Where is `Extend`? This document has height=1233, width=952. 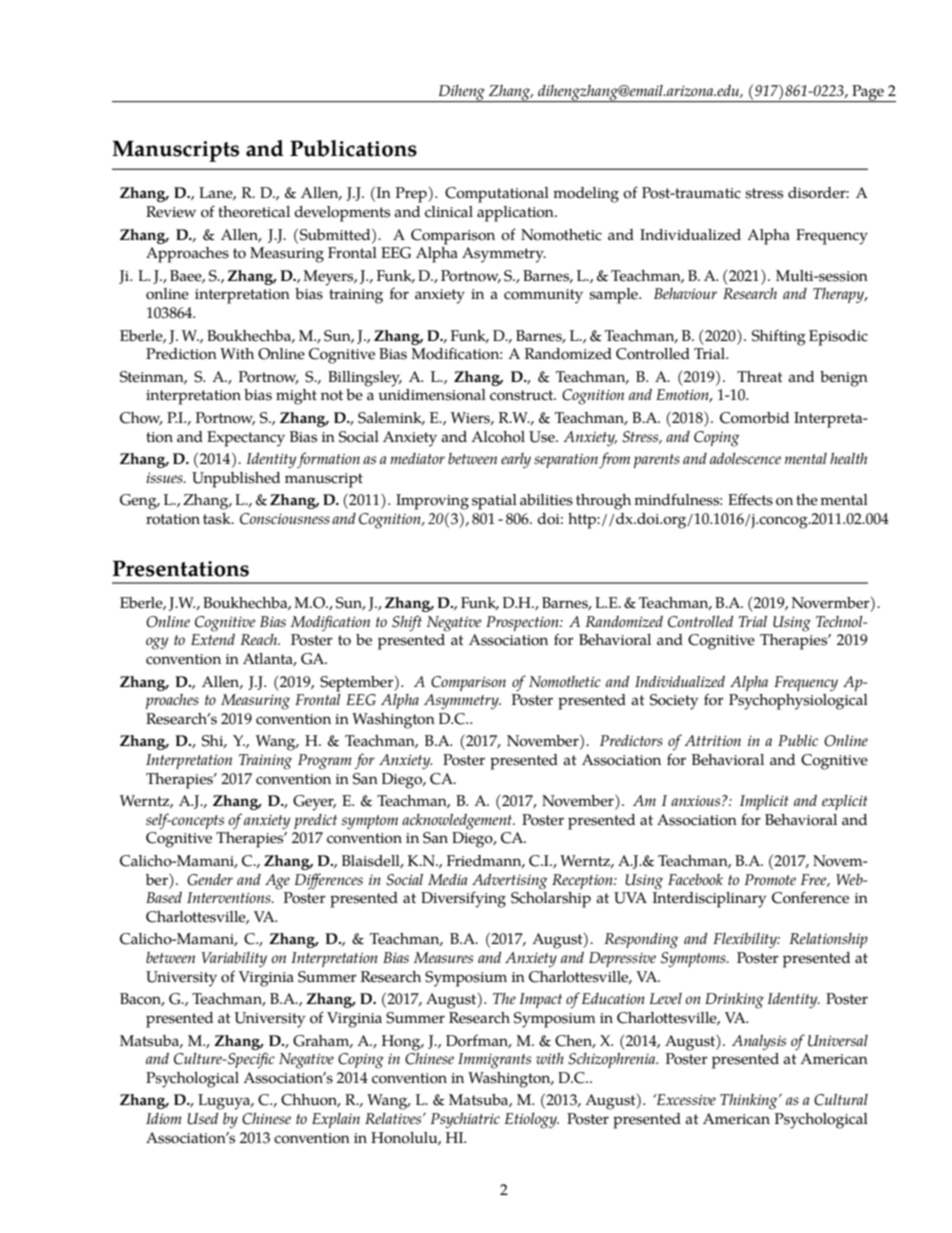 Extend is located at coordinates (213, 638).
